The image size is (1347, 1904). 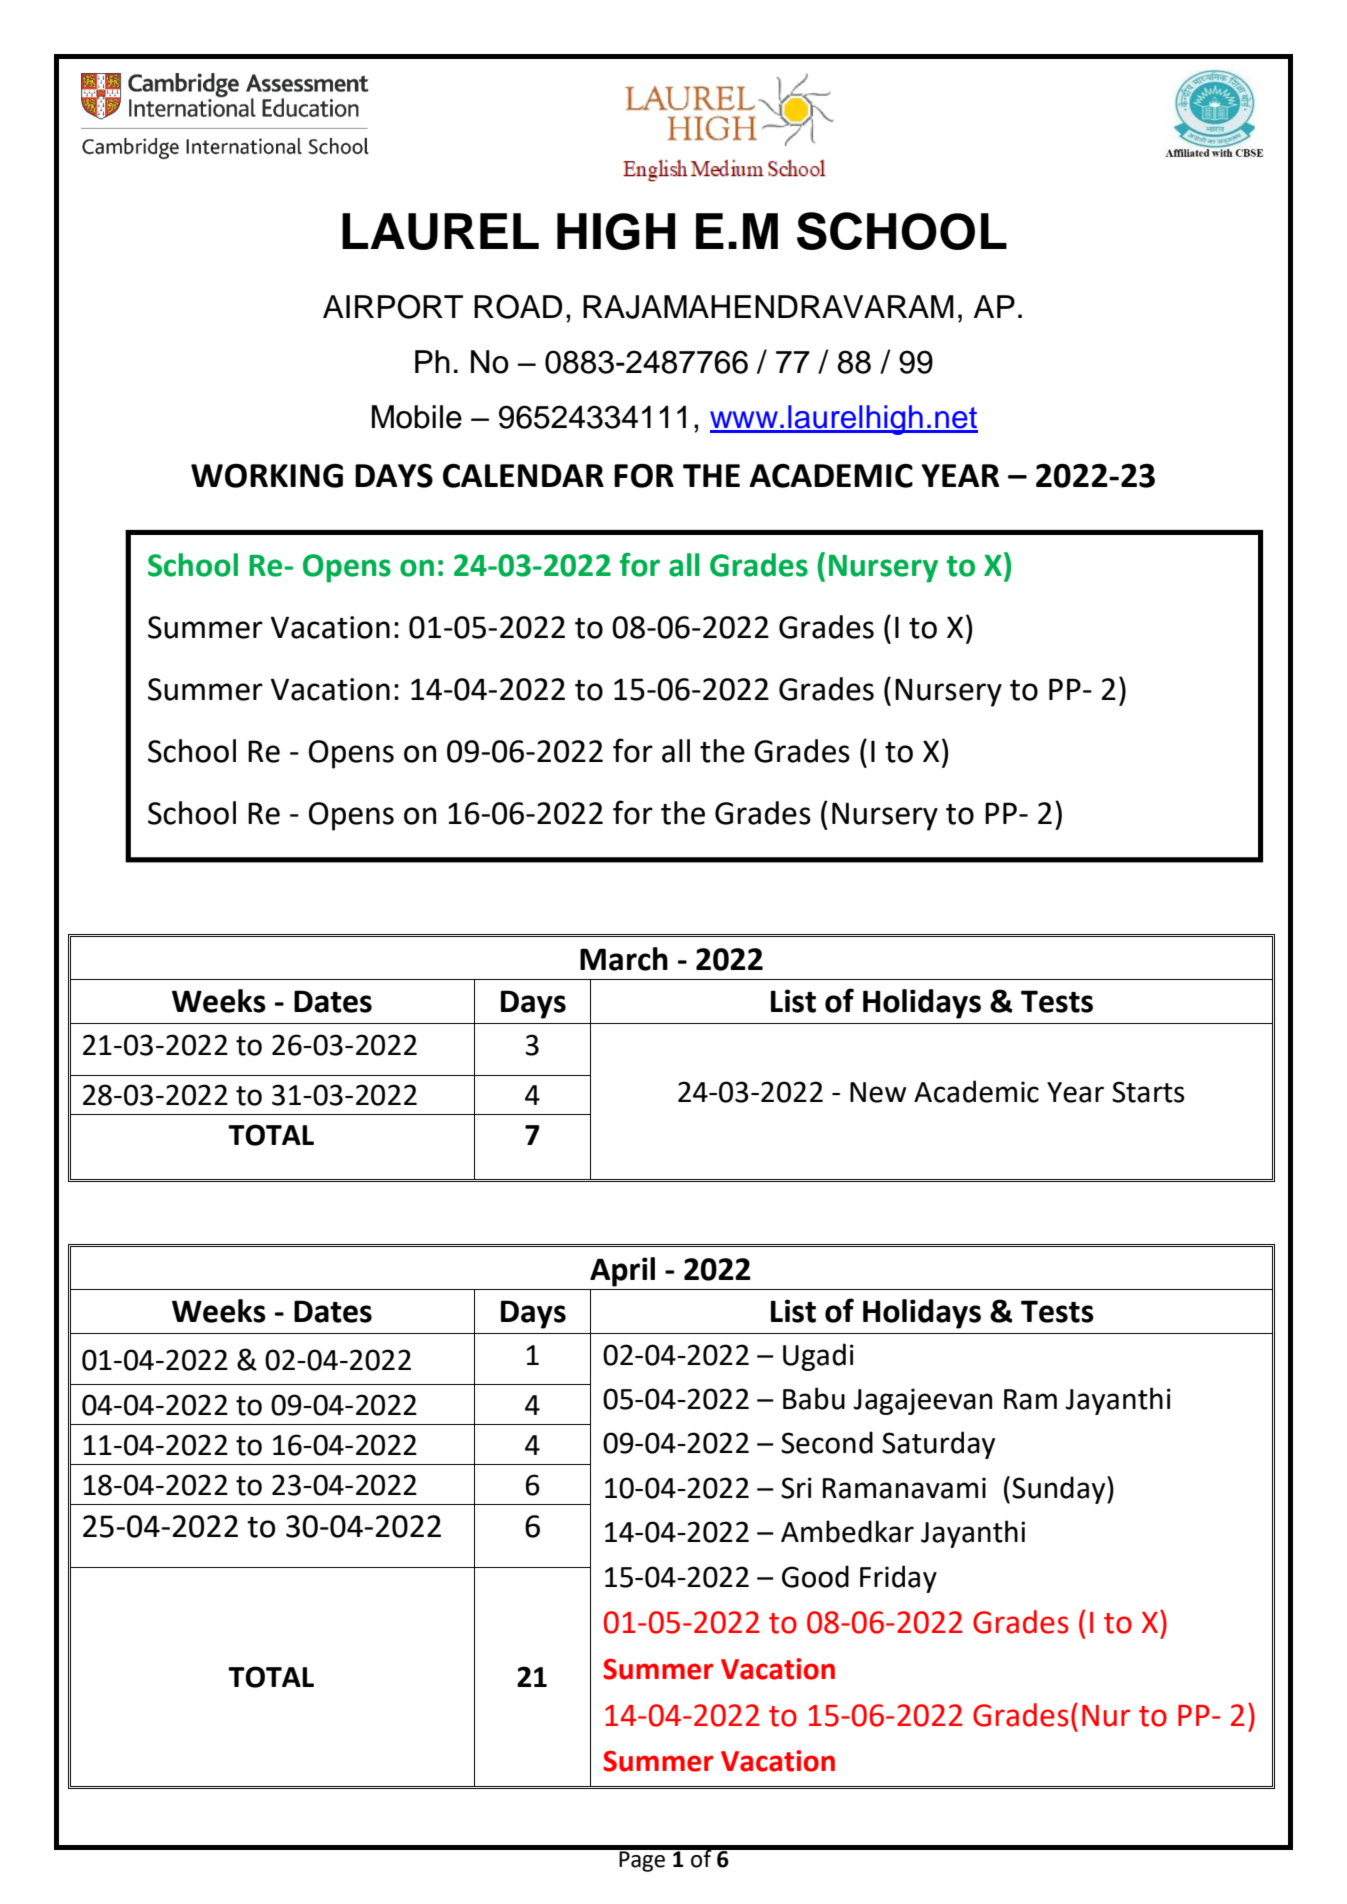 I want to click on AIRPORT, so click(x=393, y=306).
